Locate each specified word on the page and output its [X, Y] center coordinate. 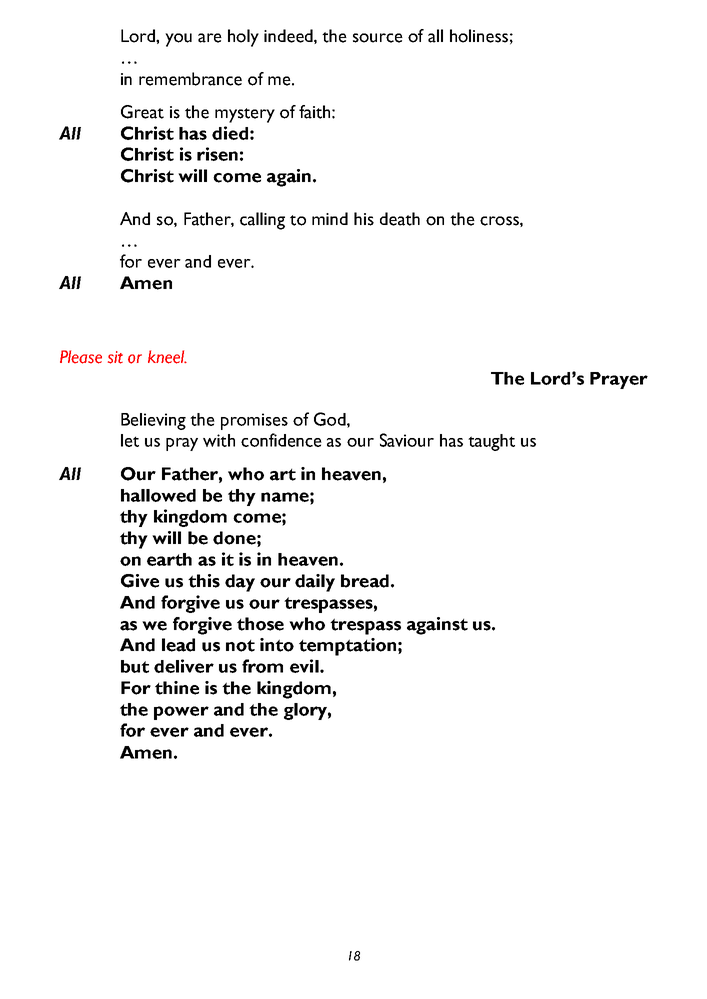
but [135, 666]
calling [262, 221]
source [378, 38]
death [400, 219]
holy [243, 38]
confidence [281, 440]
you [178, 40]
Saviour [407, 440]
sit [115, 357]
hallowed [158, 495]
